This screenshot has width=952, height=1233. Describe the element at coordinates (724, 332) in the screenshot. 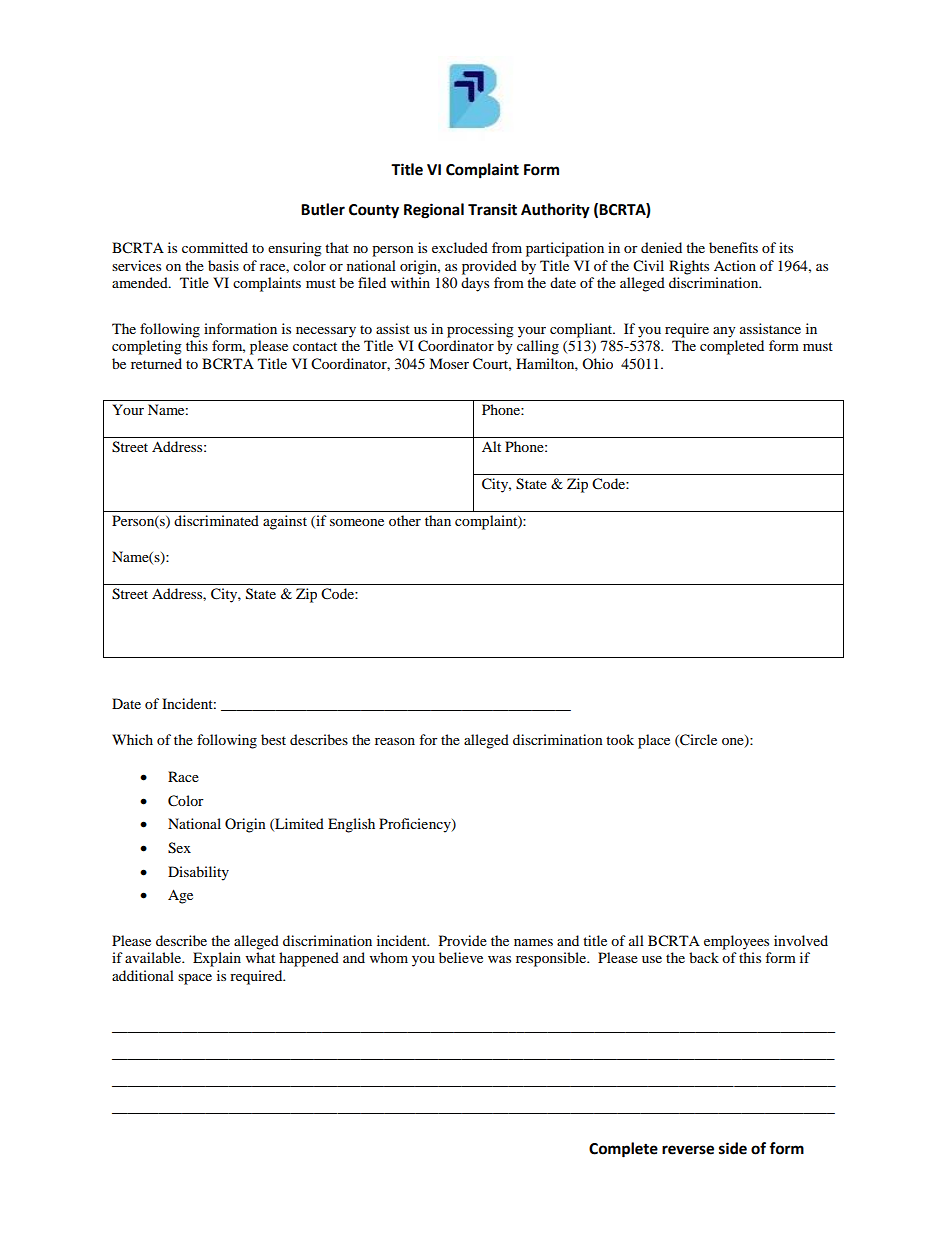

I see `any` at that location.
